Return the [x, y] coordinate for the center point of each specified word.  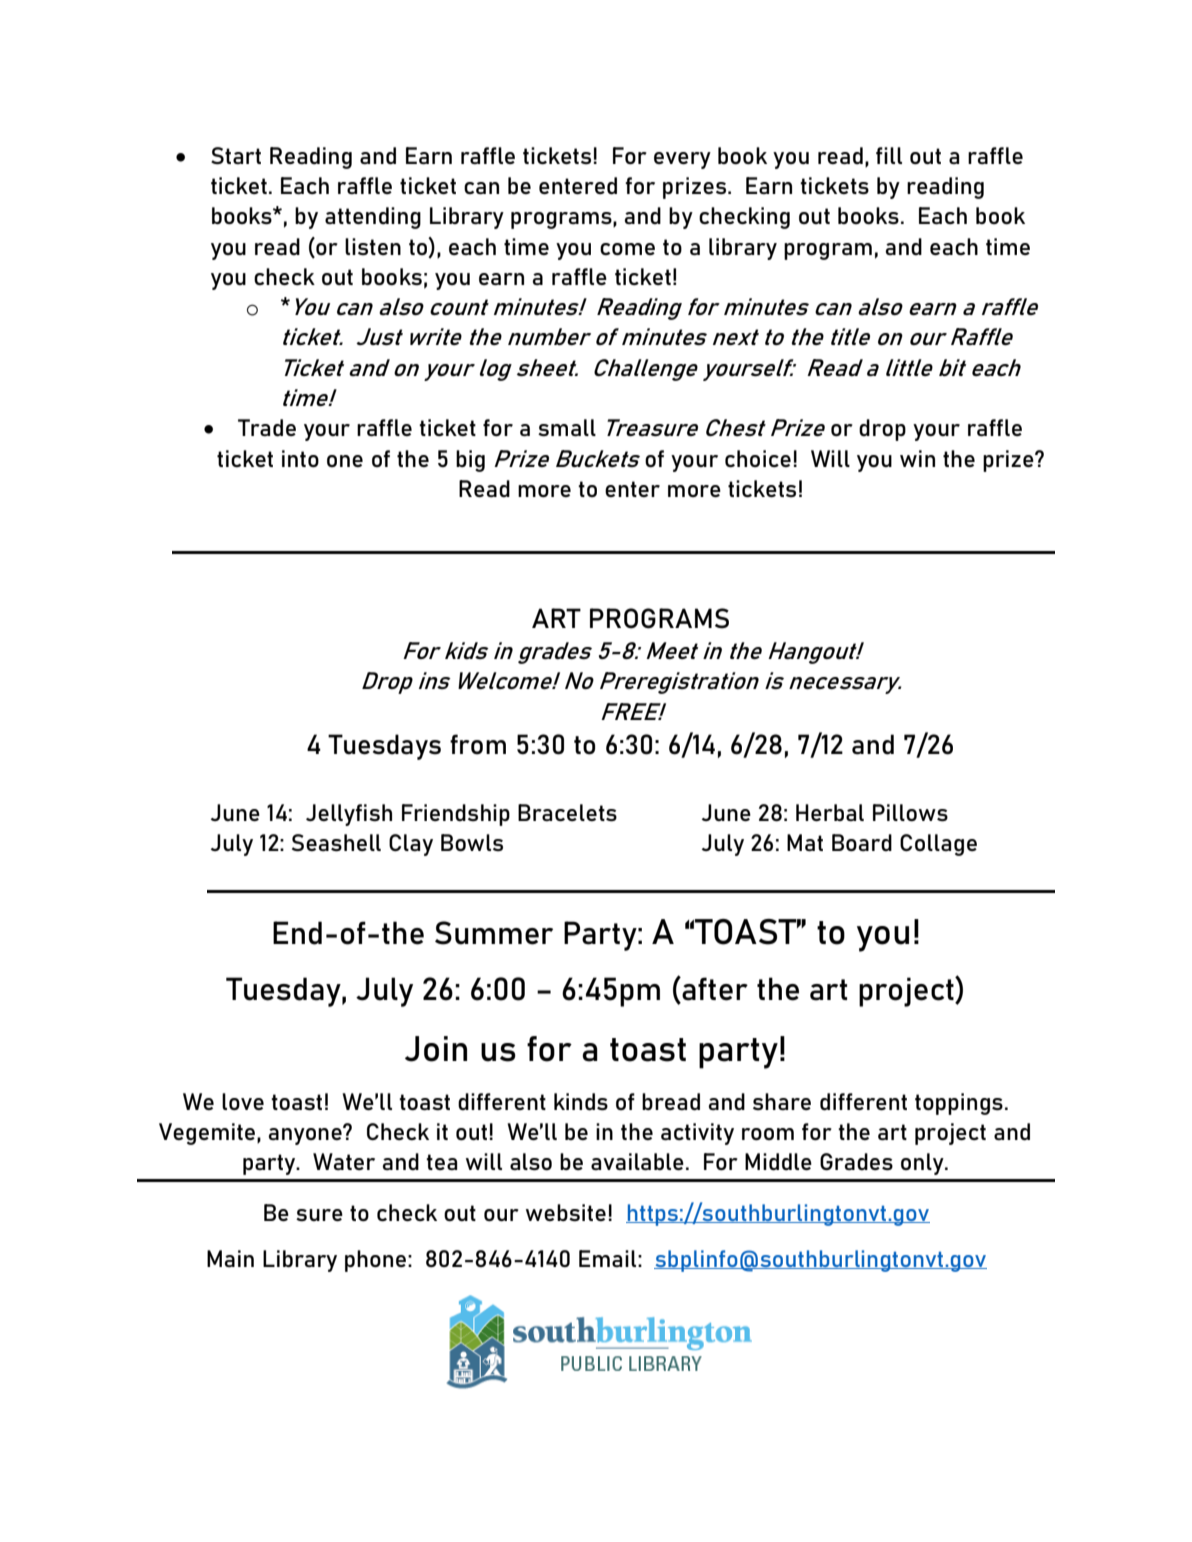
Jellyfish [349, 815]
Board [862, 842]
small [567, 427]
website [566, 1212]
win [917, 458]
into [300, 458]
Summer [494, 933]
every [682, 160]
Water [344, 1161]
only [923, 1164]
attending [373, 218]
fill [889, 155]
